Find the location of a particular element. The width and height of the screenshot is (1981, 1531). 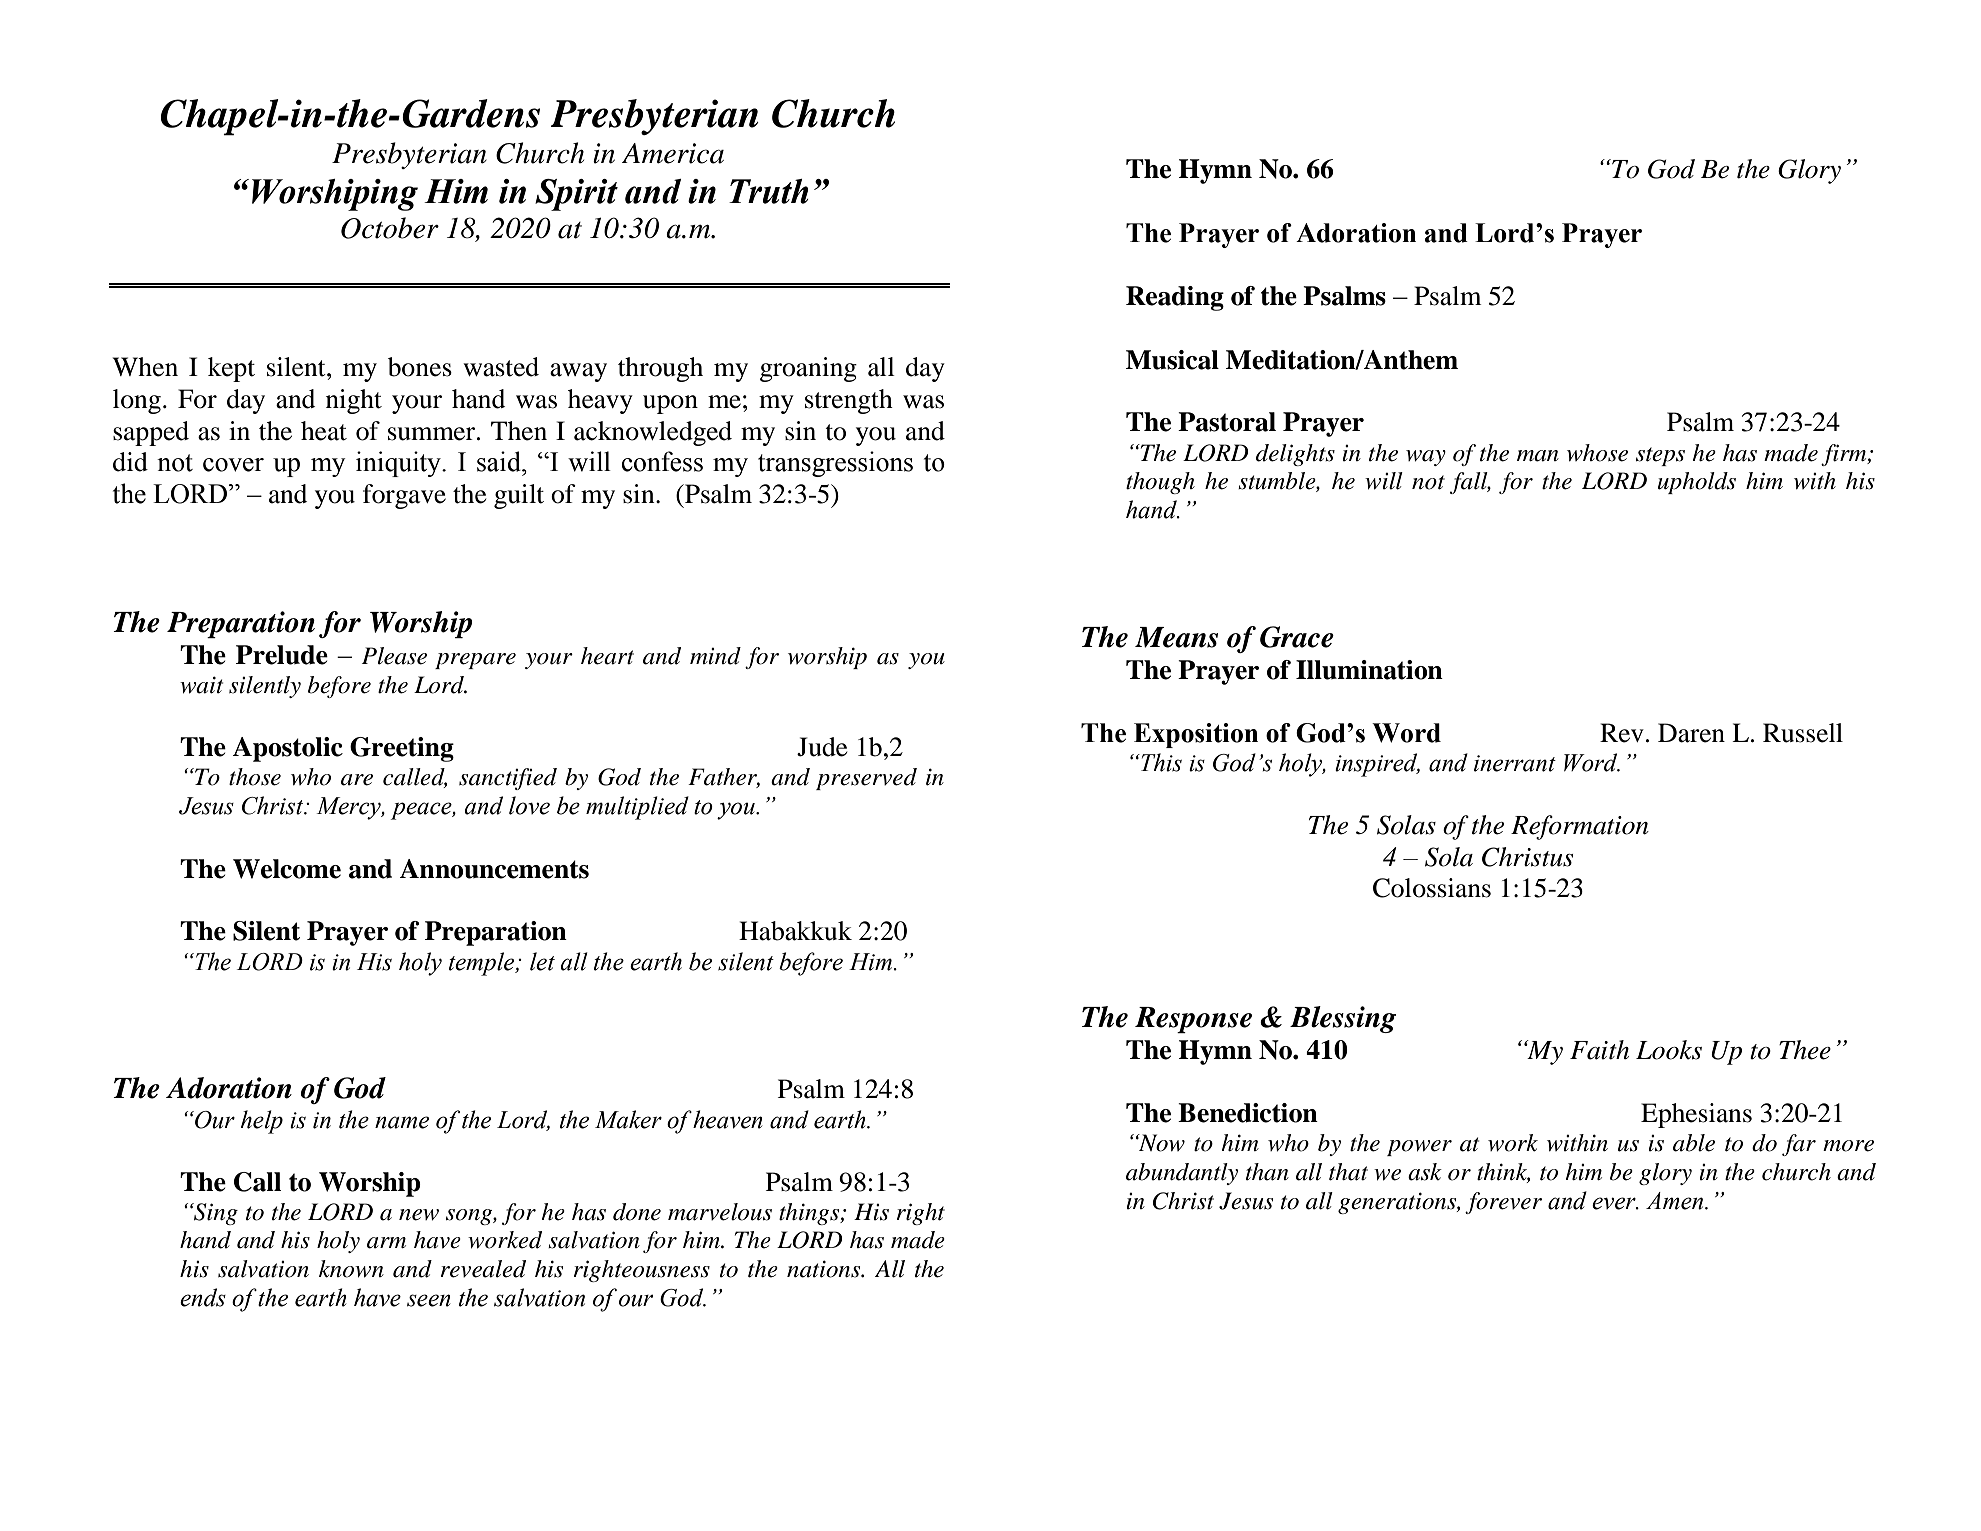

Jude is located at coordinates (822, 747).
